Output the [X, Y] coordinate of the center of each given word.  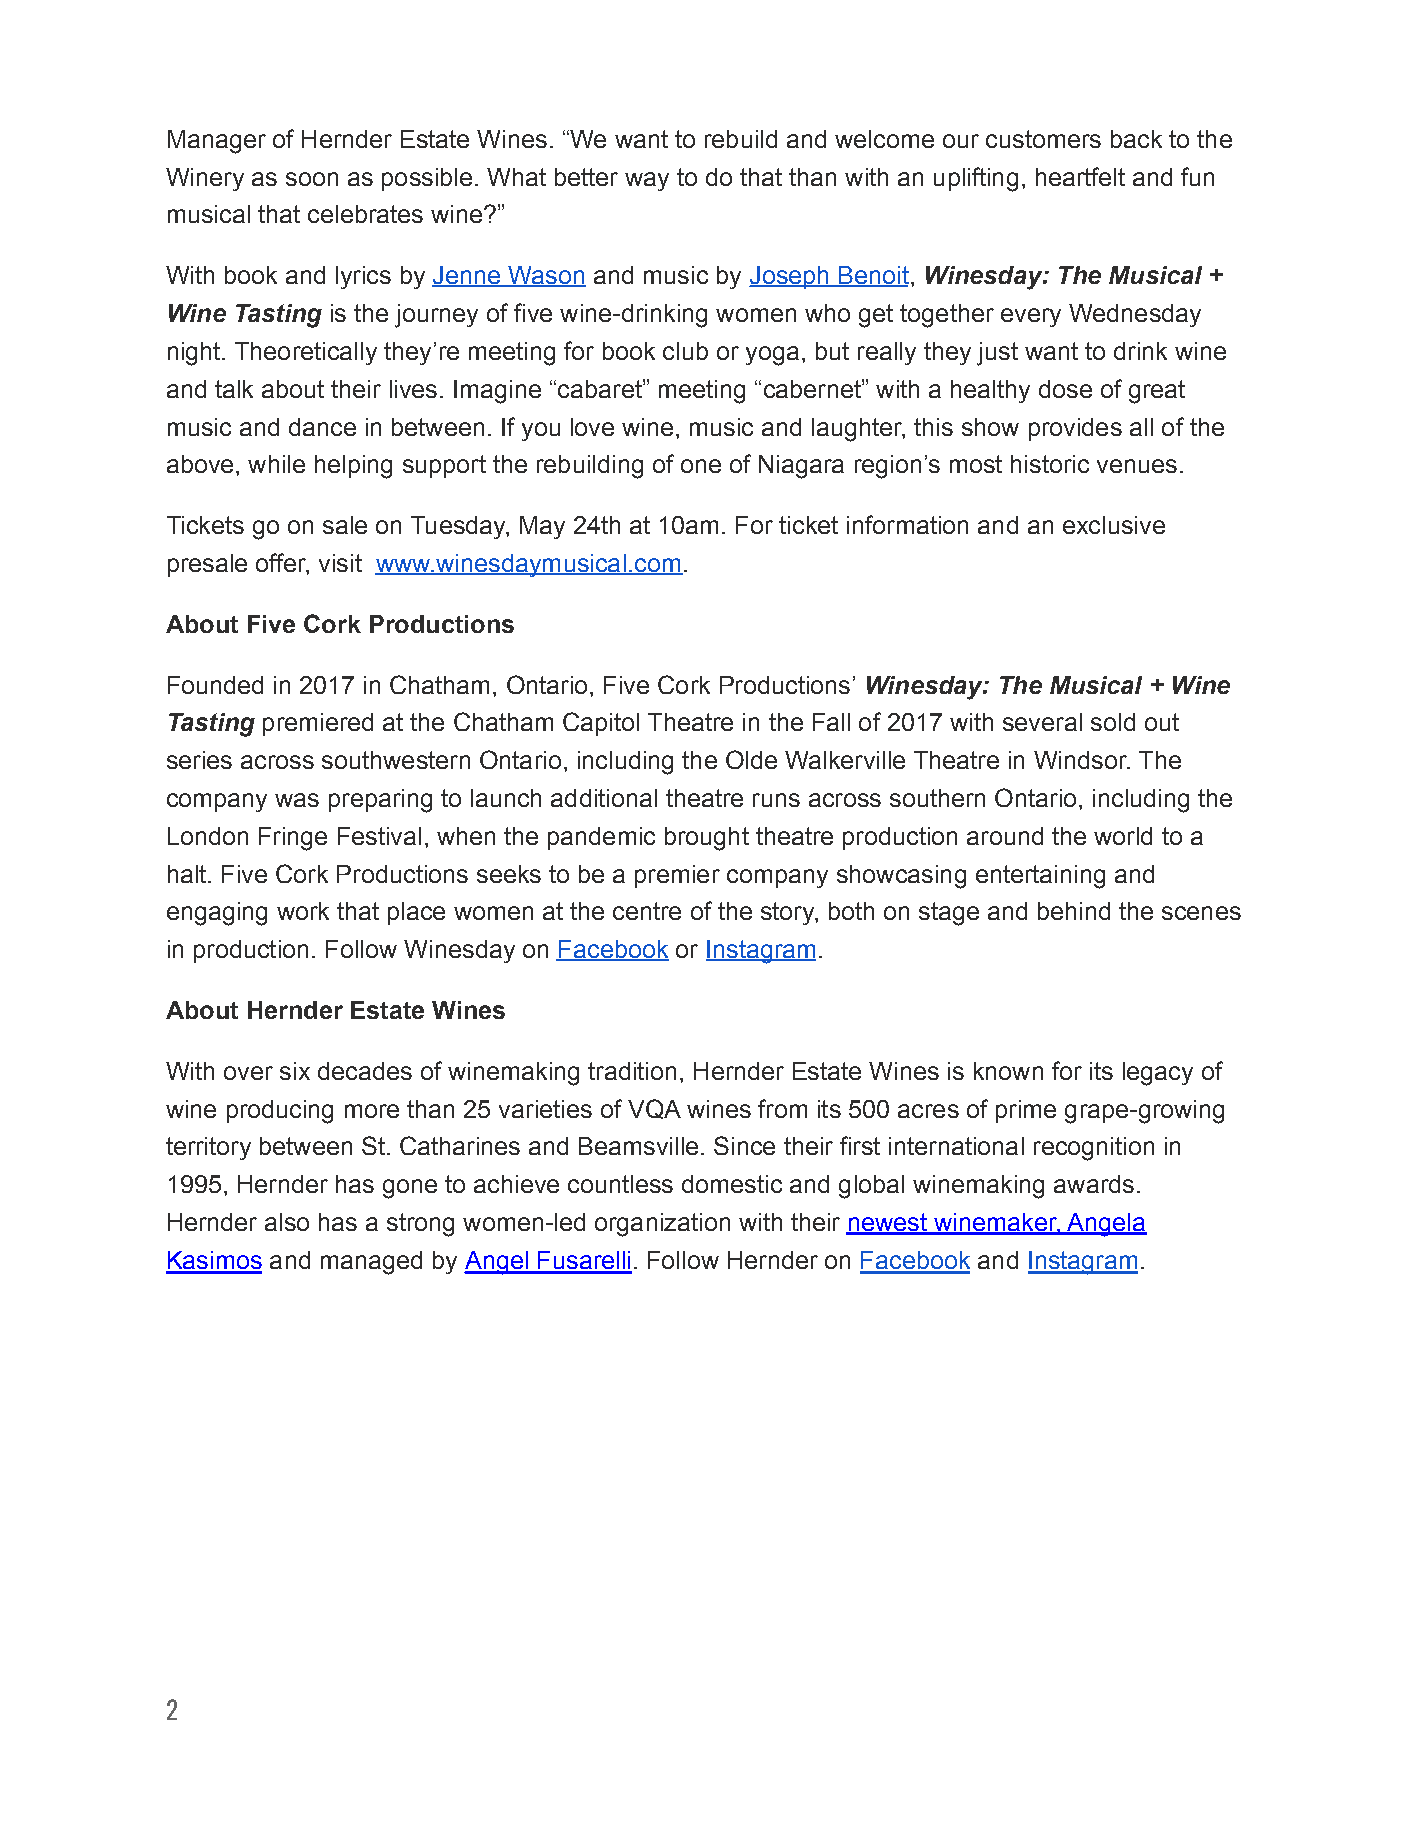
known [1008, 1071]
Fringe [293, 839]
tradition [632, 1071]
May [542, 527]
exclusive [1114, 525]
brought [707, 839]
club [685, 351]
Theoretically [306, 353]
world [1123, 836]
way [647, 181]
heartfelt [1080, 176]
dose [1065, 389]
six [295, 1071]
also [287, 1222]
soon [312, 179]
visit [340, 563]
